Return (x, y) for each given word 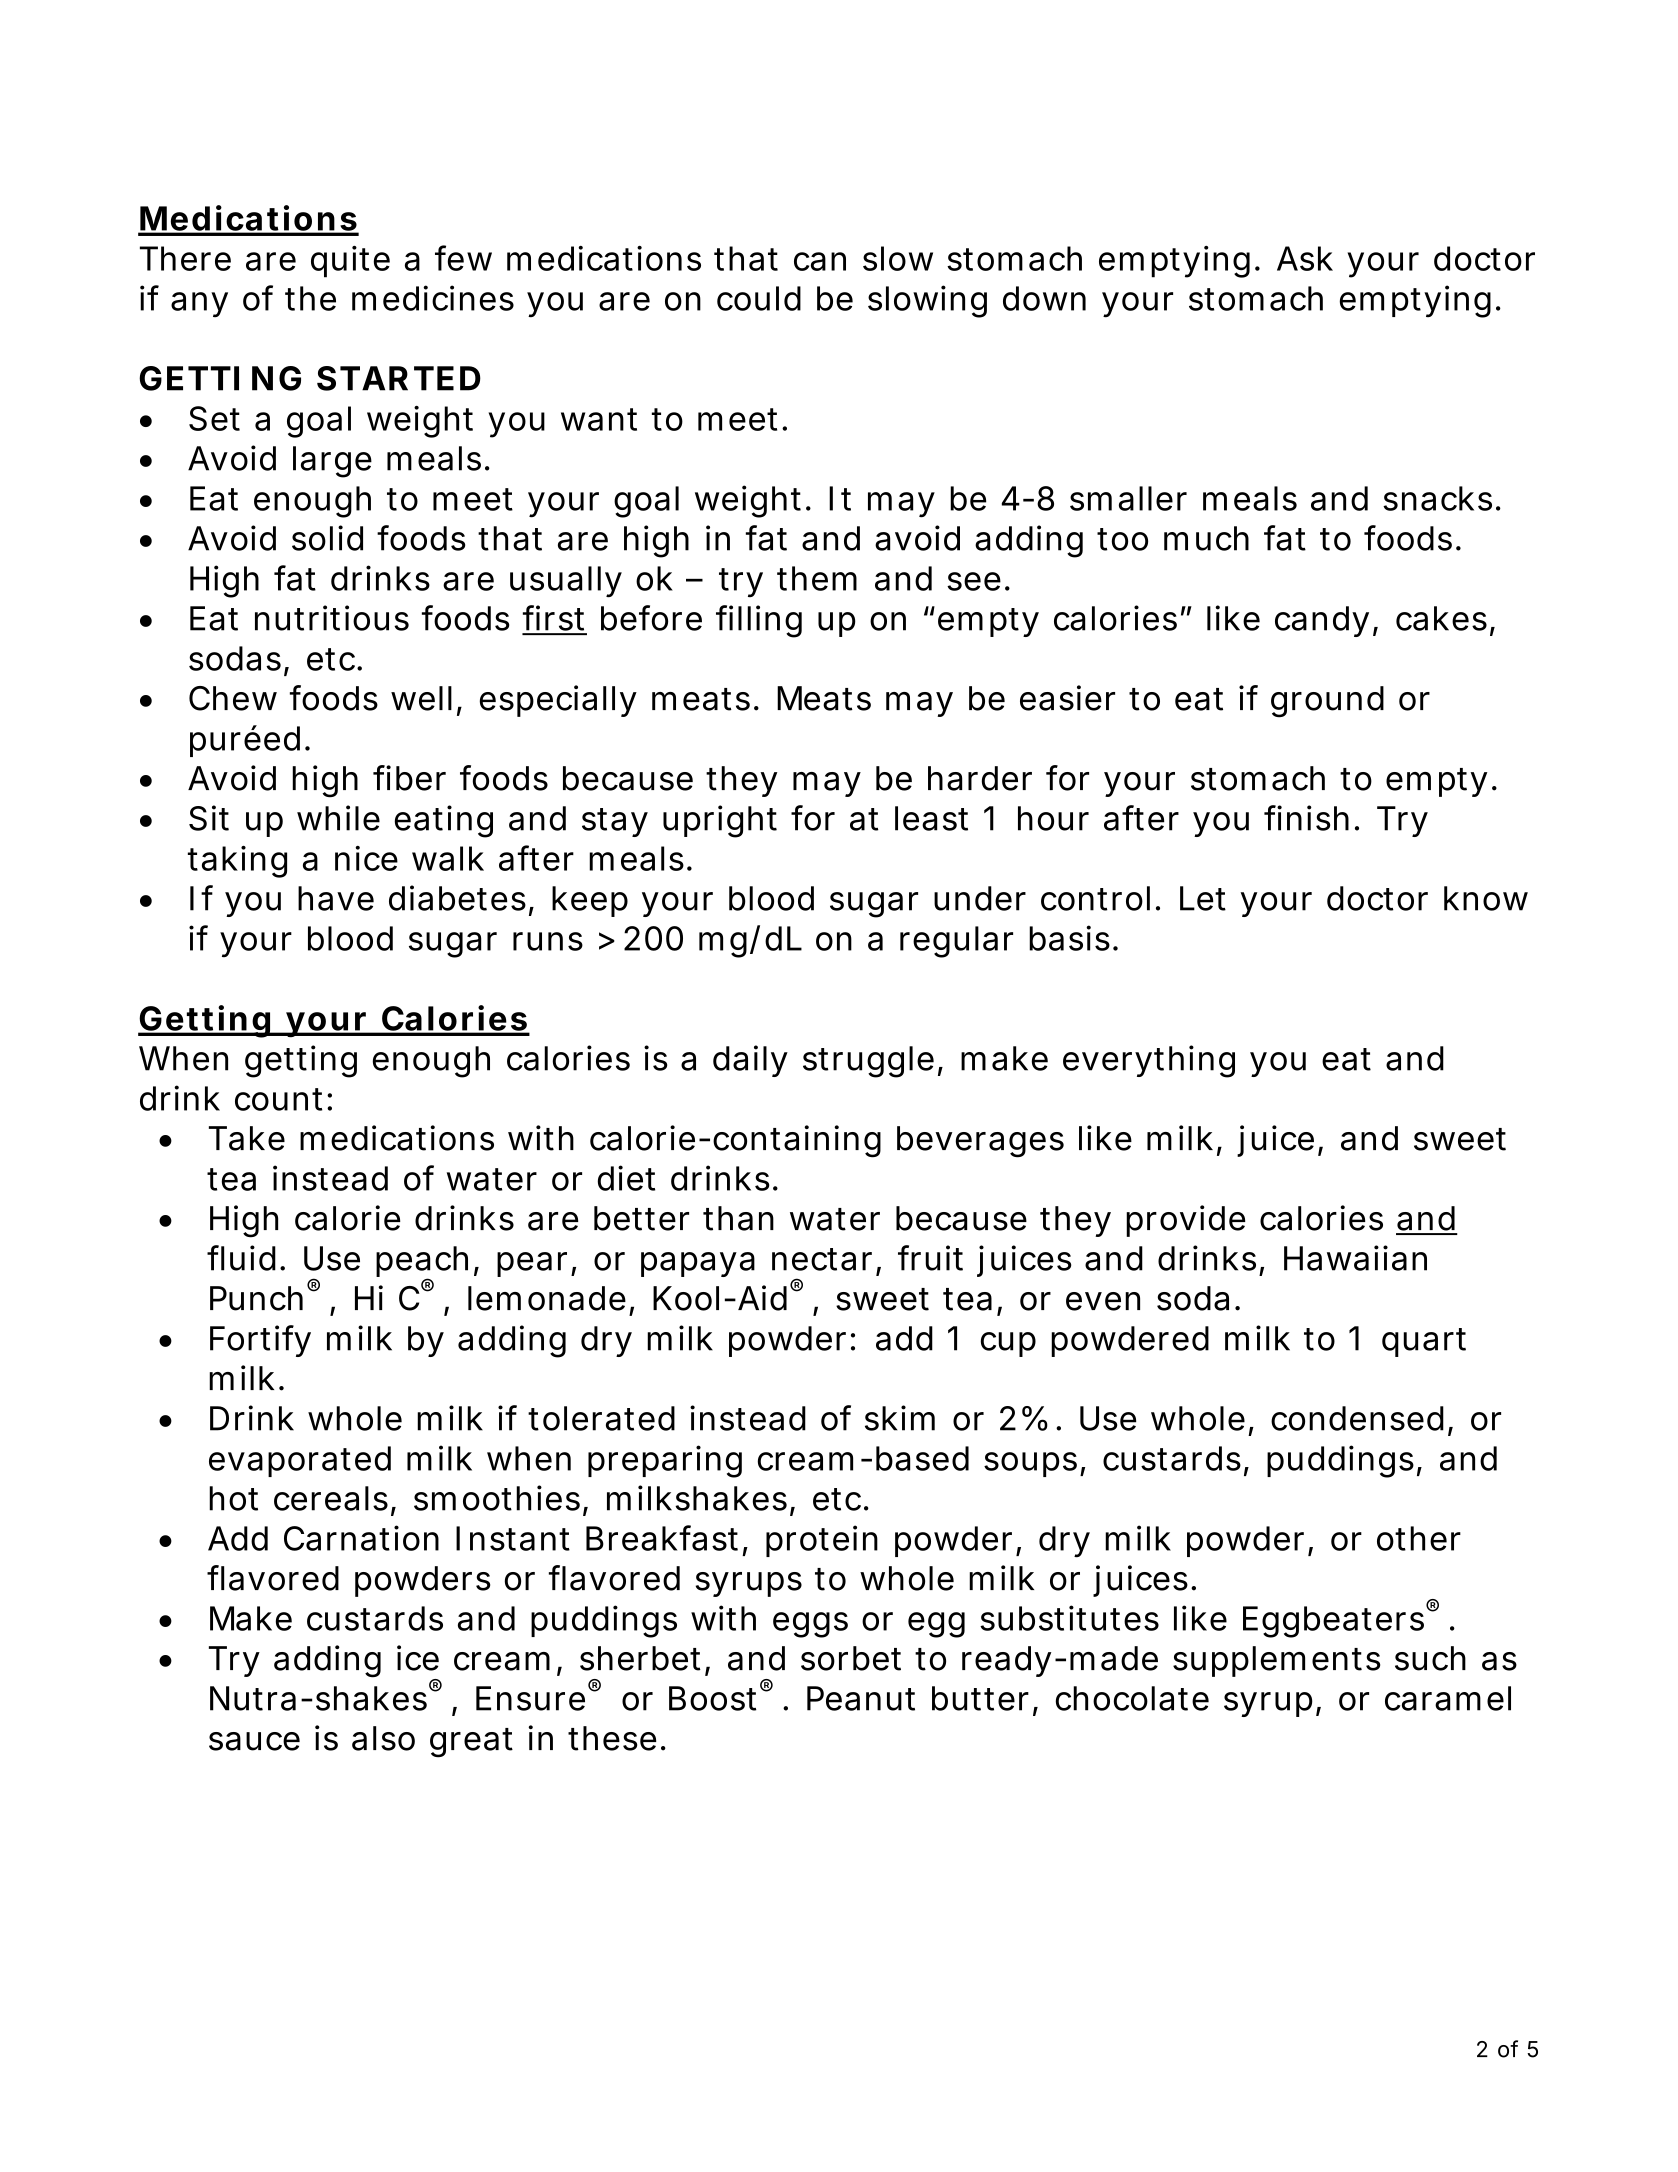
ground (1327, 702)
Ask (1305, 258)
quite (350, 262)
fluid (244, 1258)
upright (720, 821)
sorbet (851, 1658)
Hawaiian (1355, 1258)
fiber (409, 778)
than (739, 1218)
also (383, 1738)
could (759, 298)
